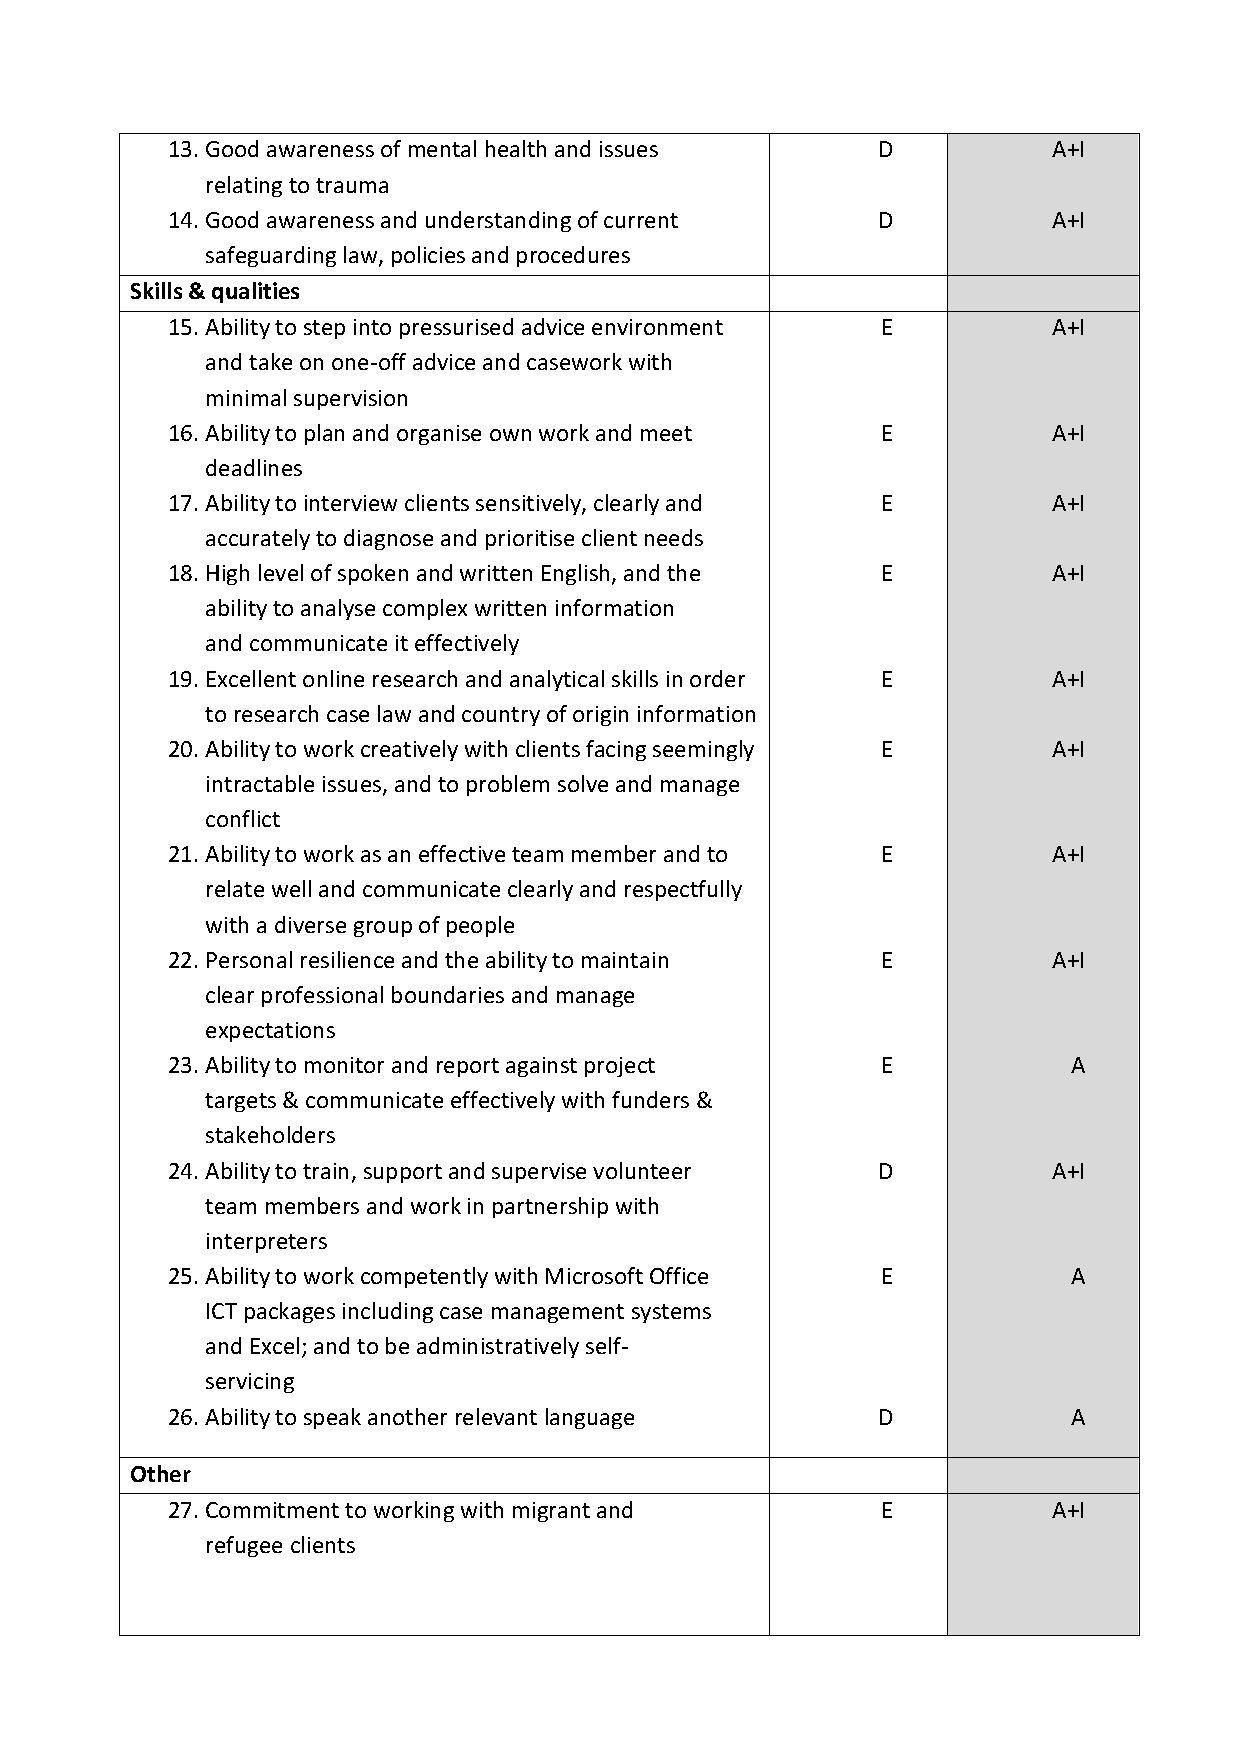 This image has width=1241, height=1756. What do you see at coordinates (498, 221) in the image?
I see `understanding` at bounding box center [498, 221].
